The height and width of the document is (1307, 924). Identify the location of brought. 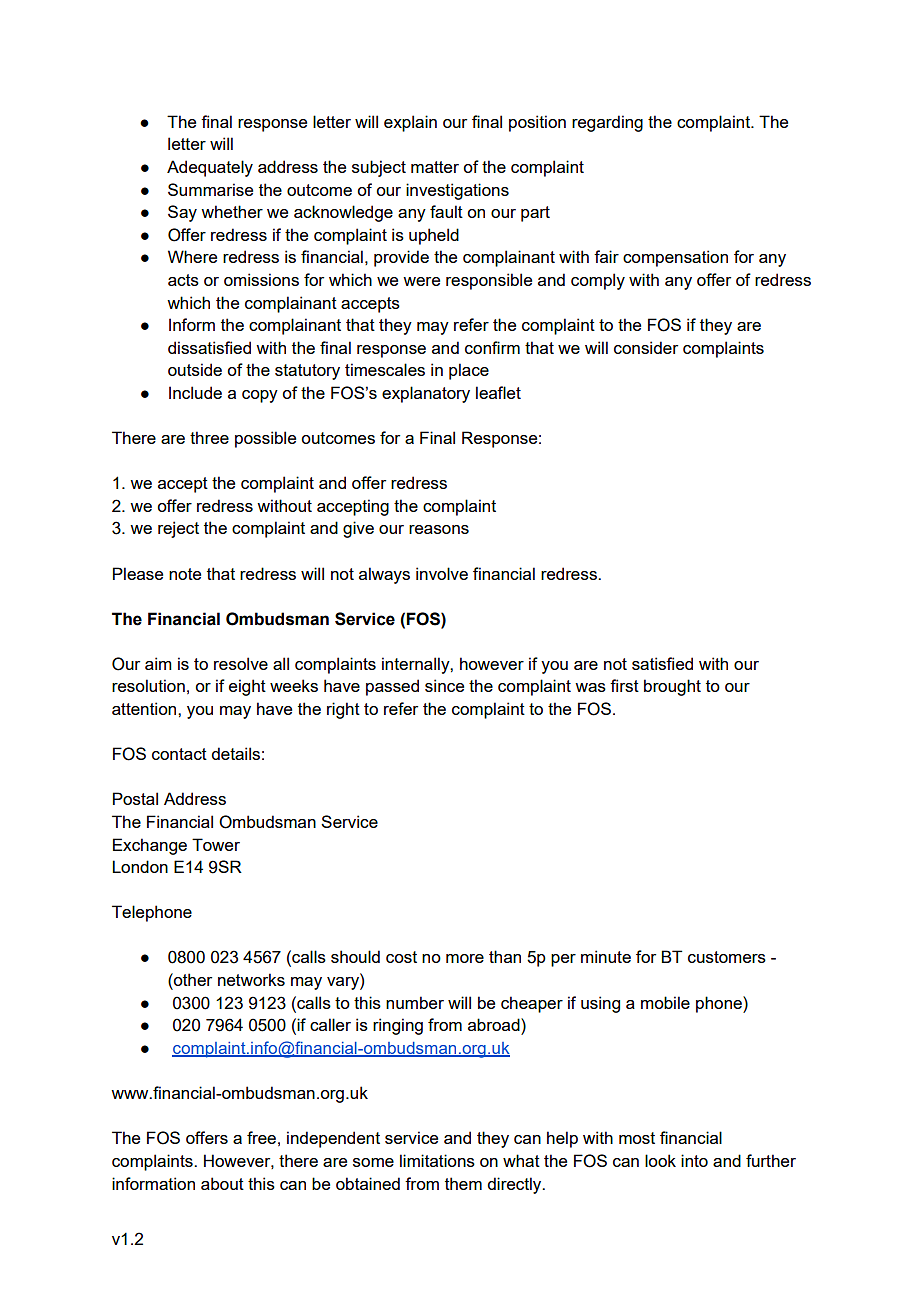
(672, 687).
